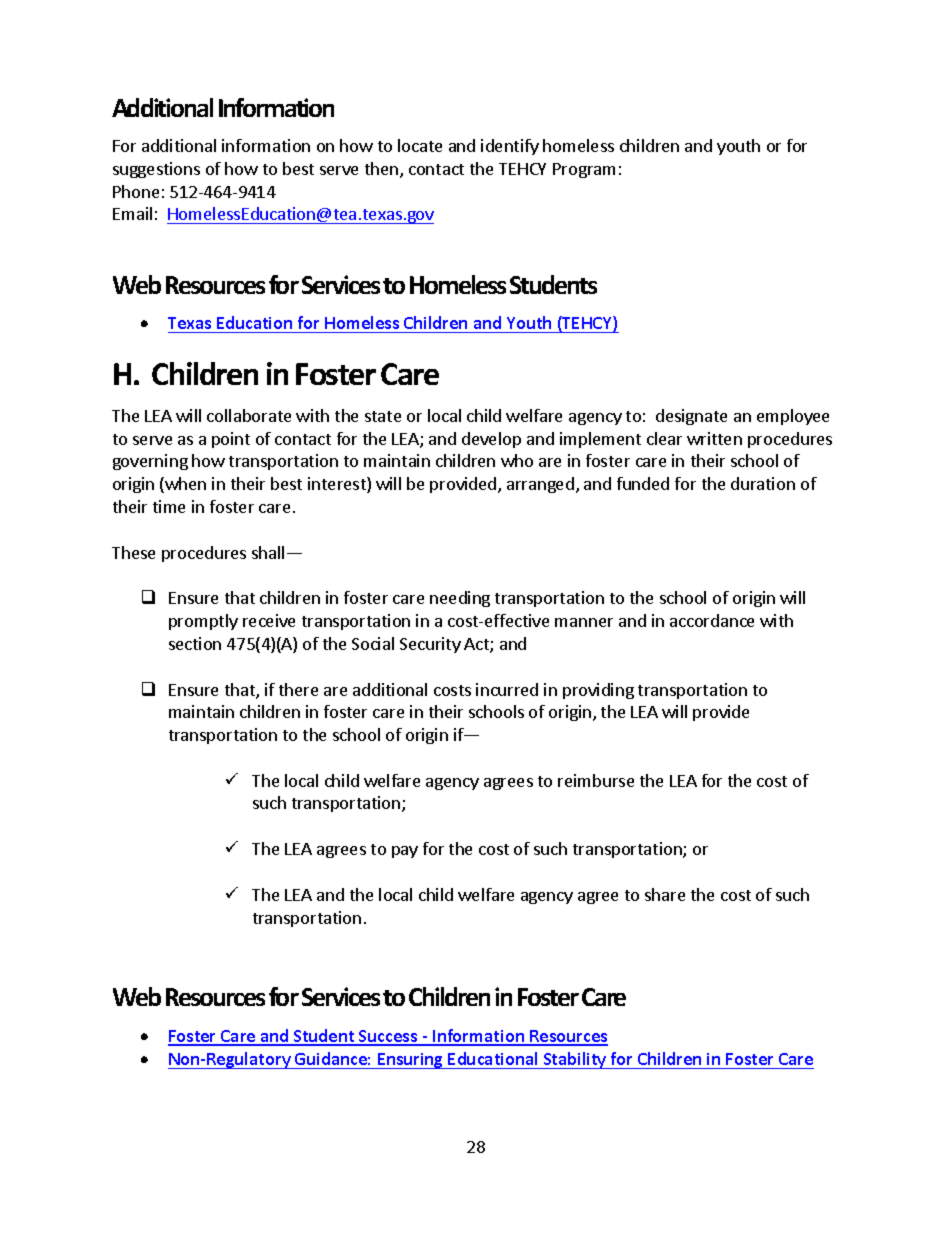 This screenshot has height=1233, width=952. What do you see at coordinates (298, 689) in the screenshot?
I see `there` at bounding box center [298, 689].
